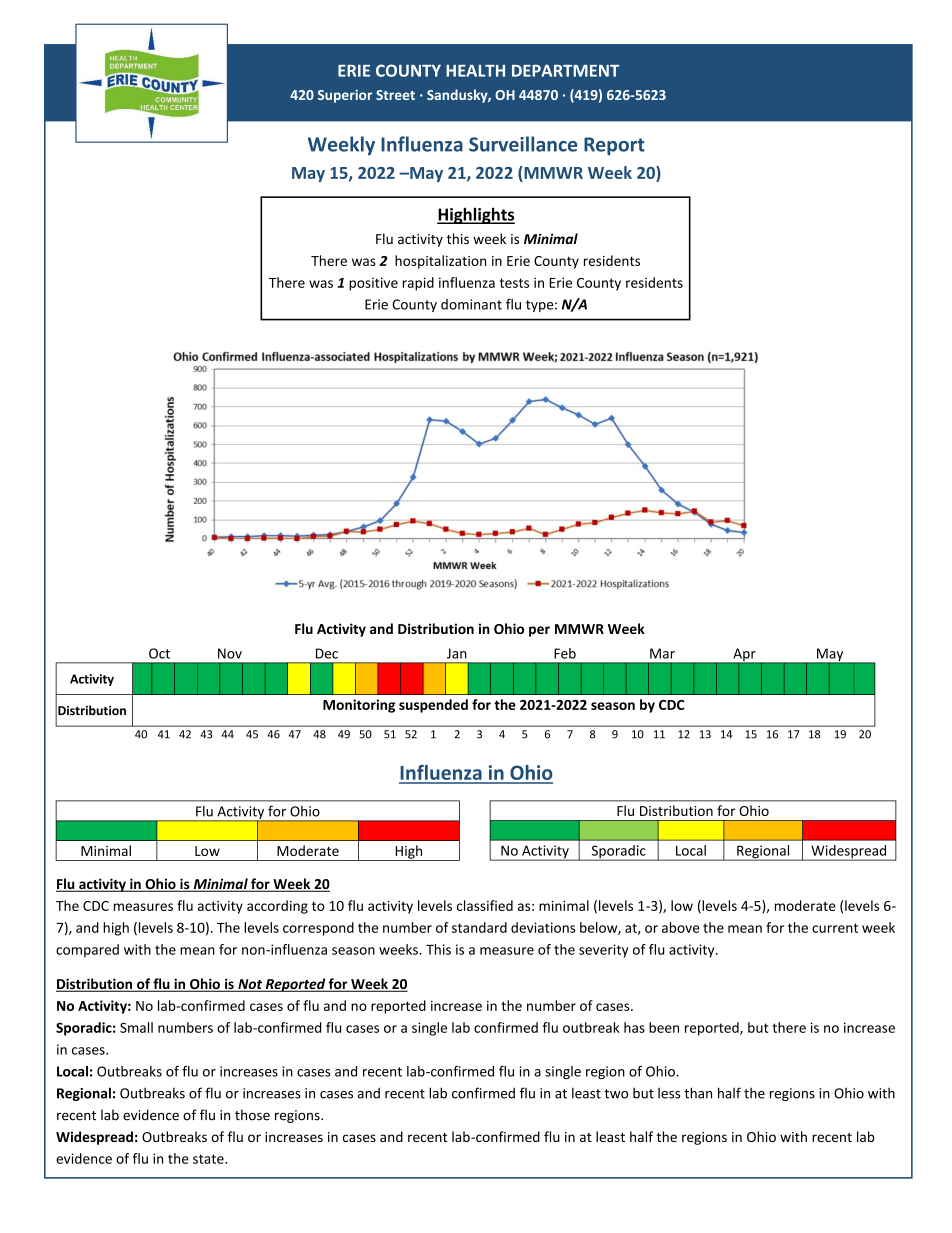 This page has width=952, height=1233. Describe the element at coordinates (345, 96) in the page. I see `Superior` at that location.
